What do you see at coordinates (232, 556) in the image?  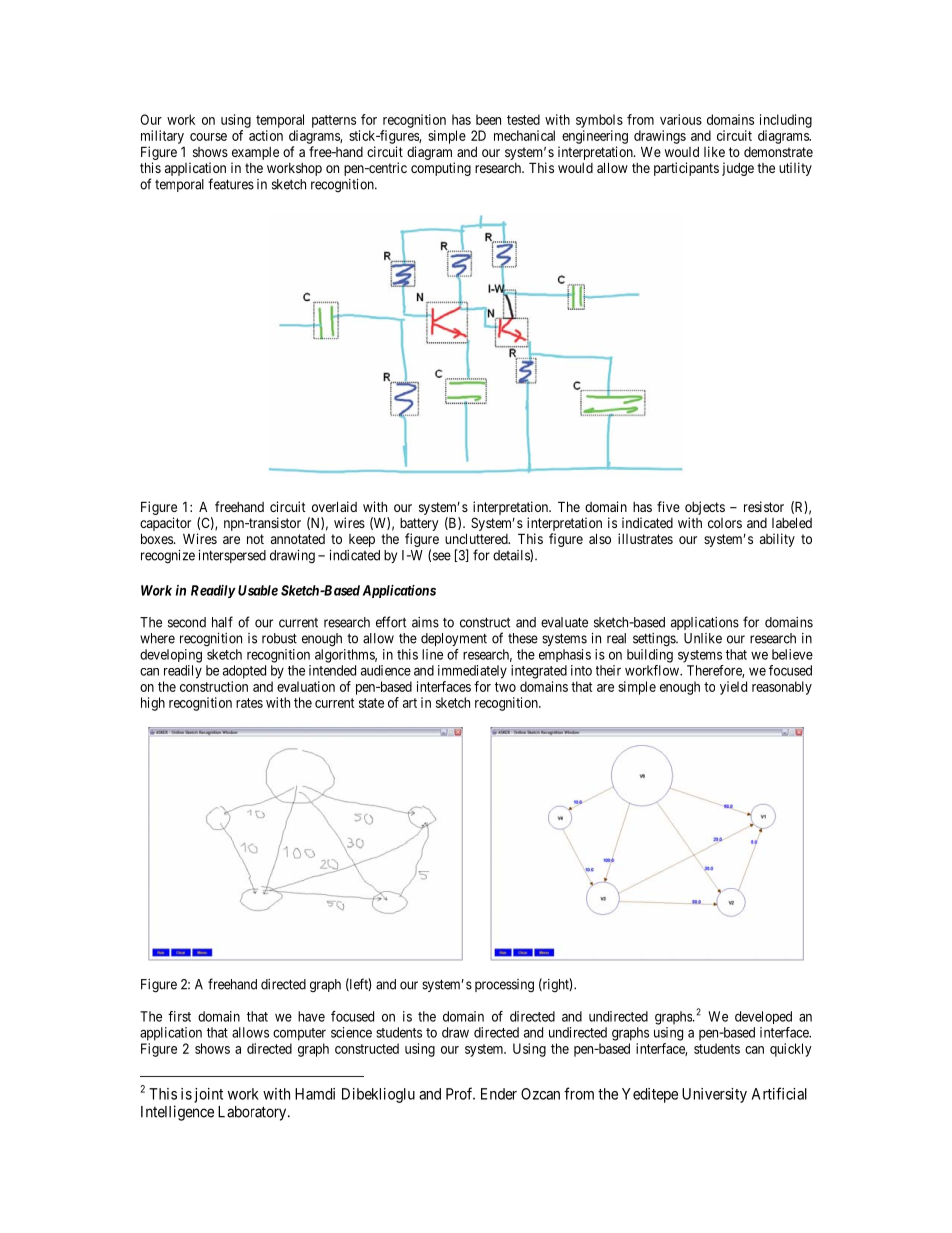 I see `interspersed` at bounding box center [232, 556].
